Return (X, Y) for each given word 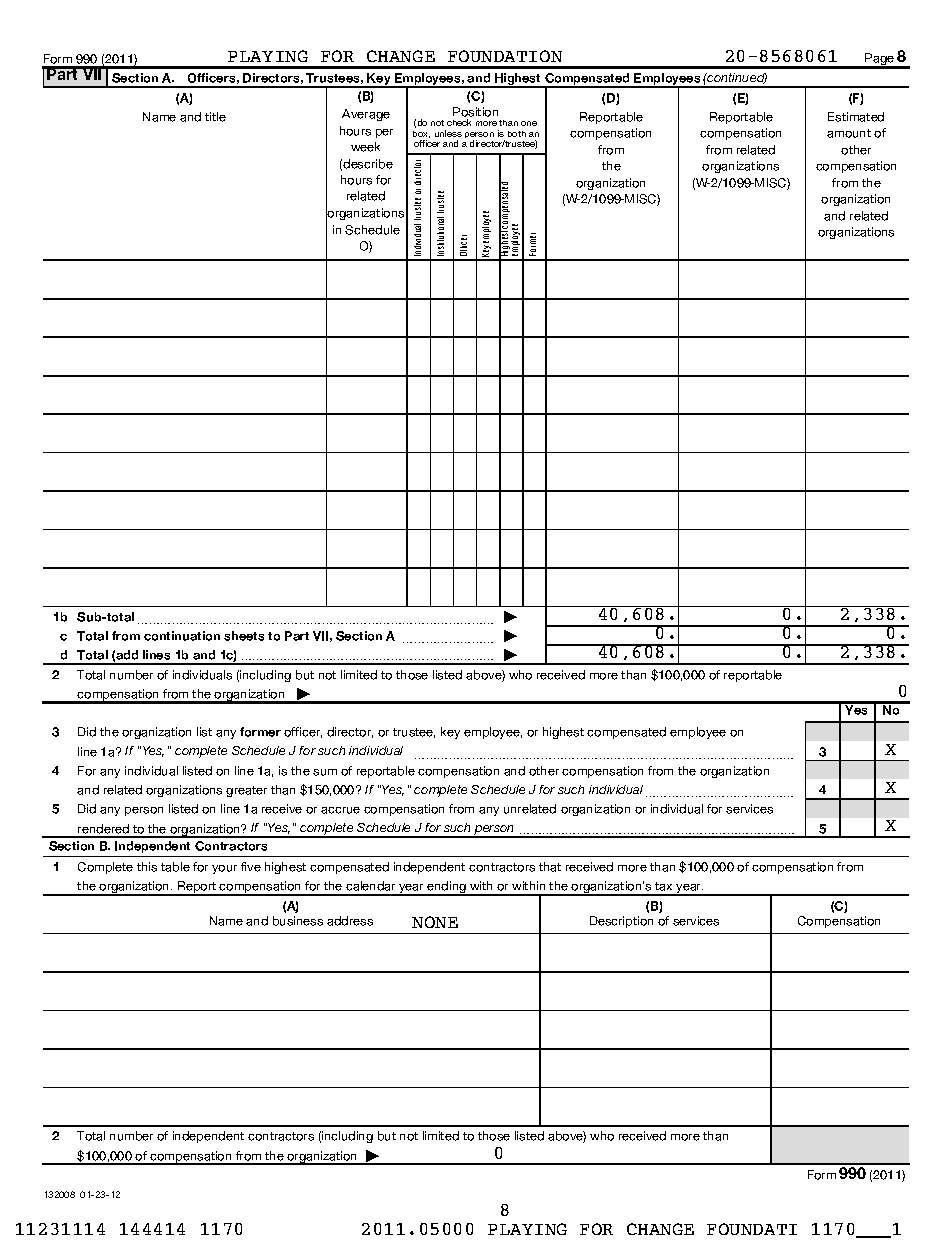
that (550, 867)
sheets (244, 636)
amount (849, 133)
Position (475, 112)
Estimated (856, 117)
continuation (182, 636)
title (215, 117)
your (224, 869)
